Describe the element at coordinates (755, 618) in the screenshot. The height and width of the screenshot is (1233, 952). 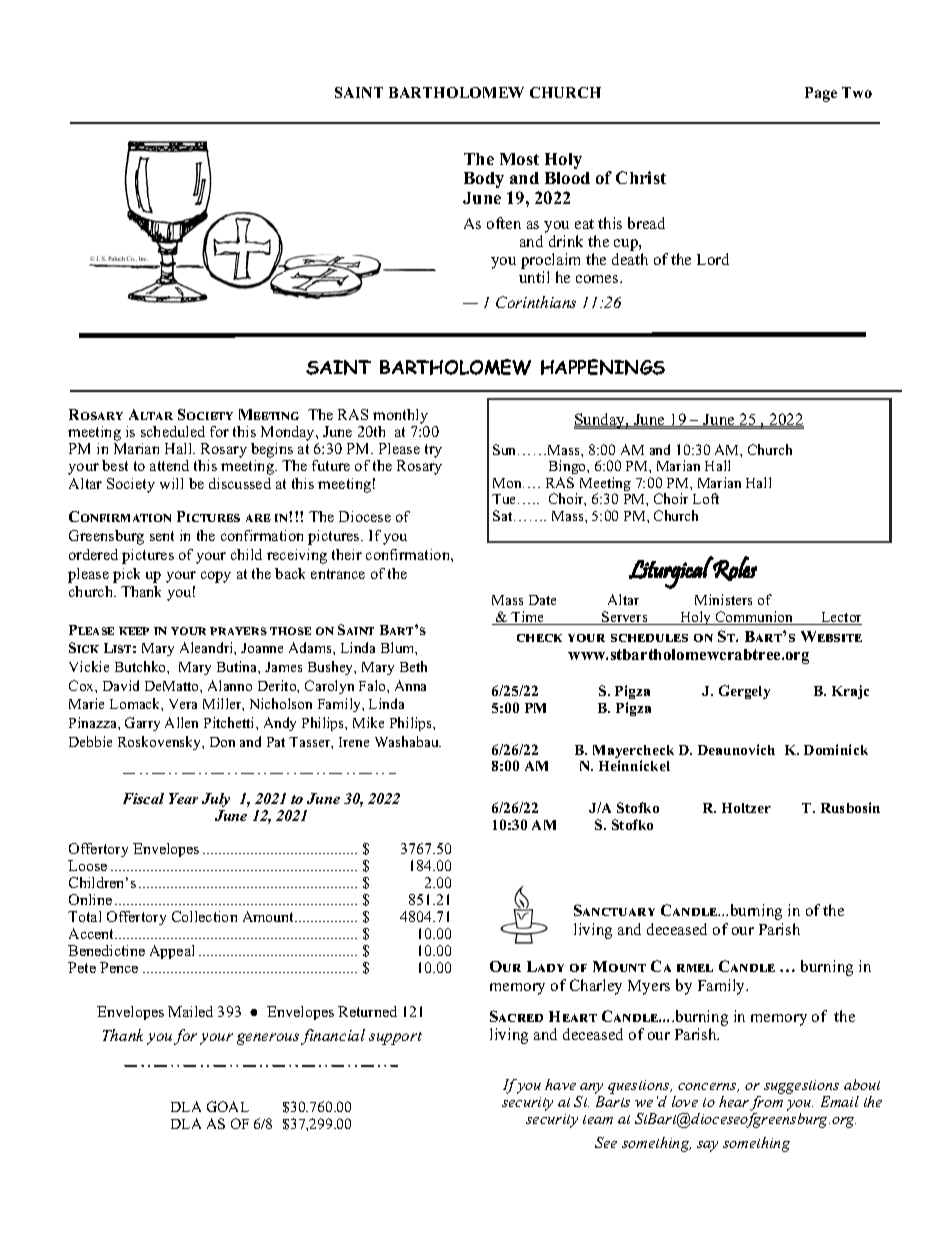
I see `Communion` at that location.
